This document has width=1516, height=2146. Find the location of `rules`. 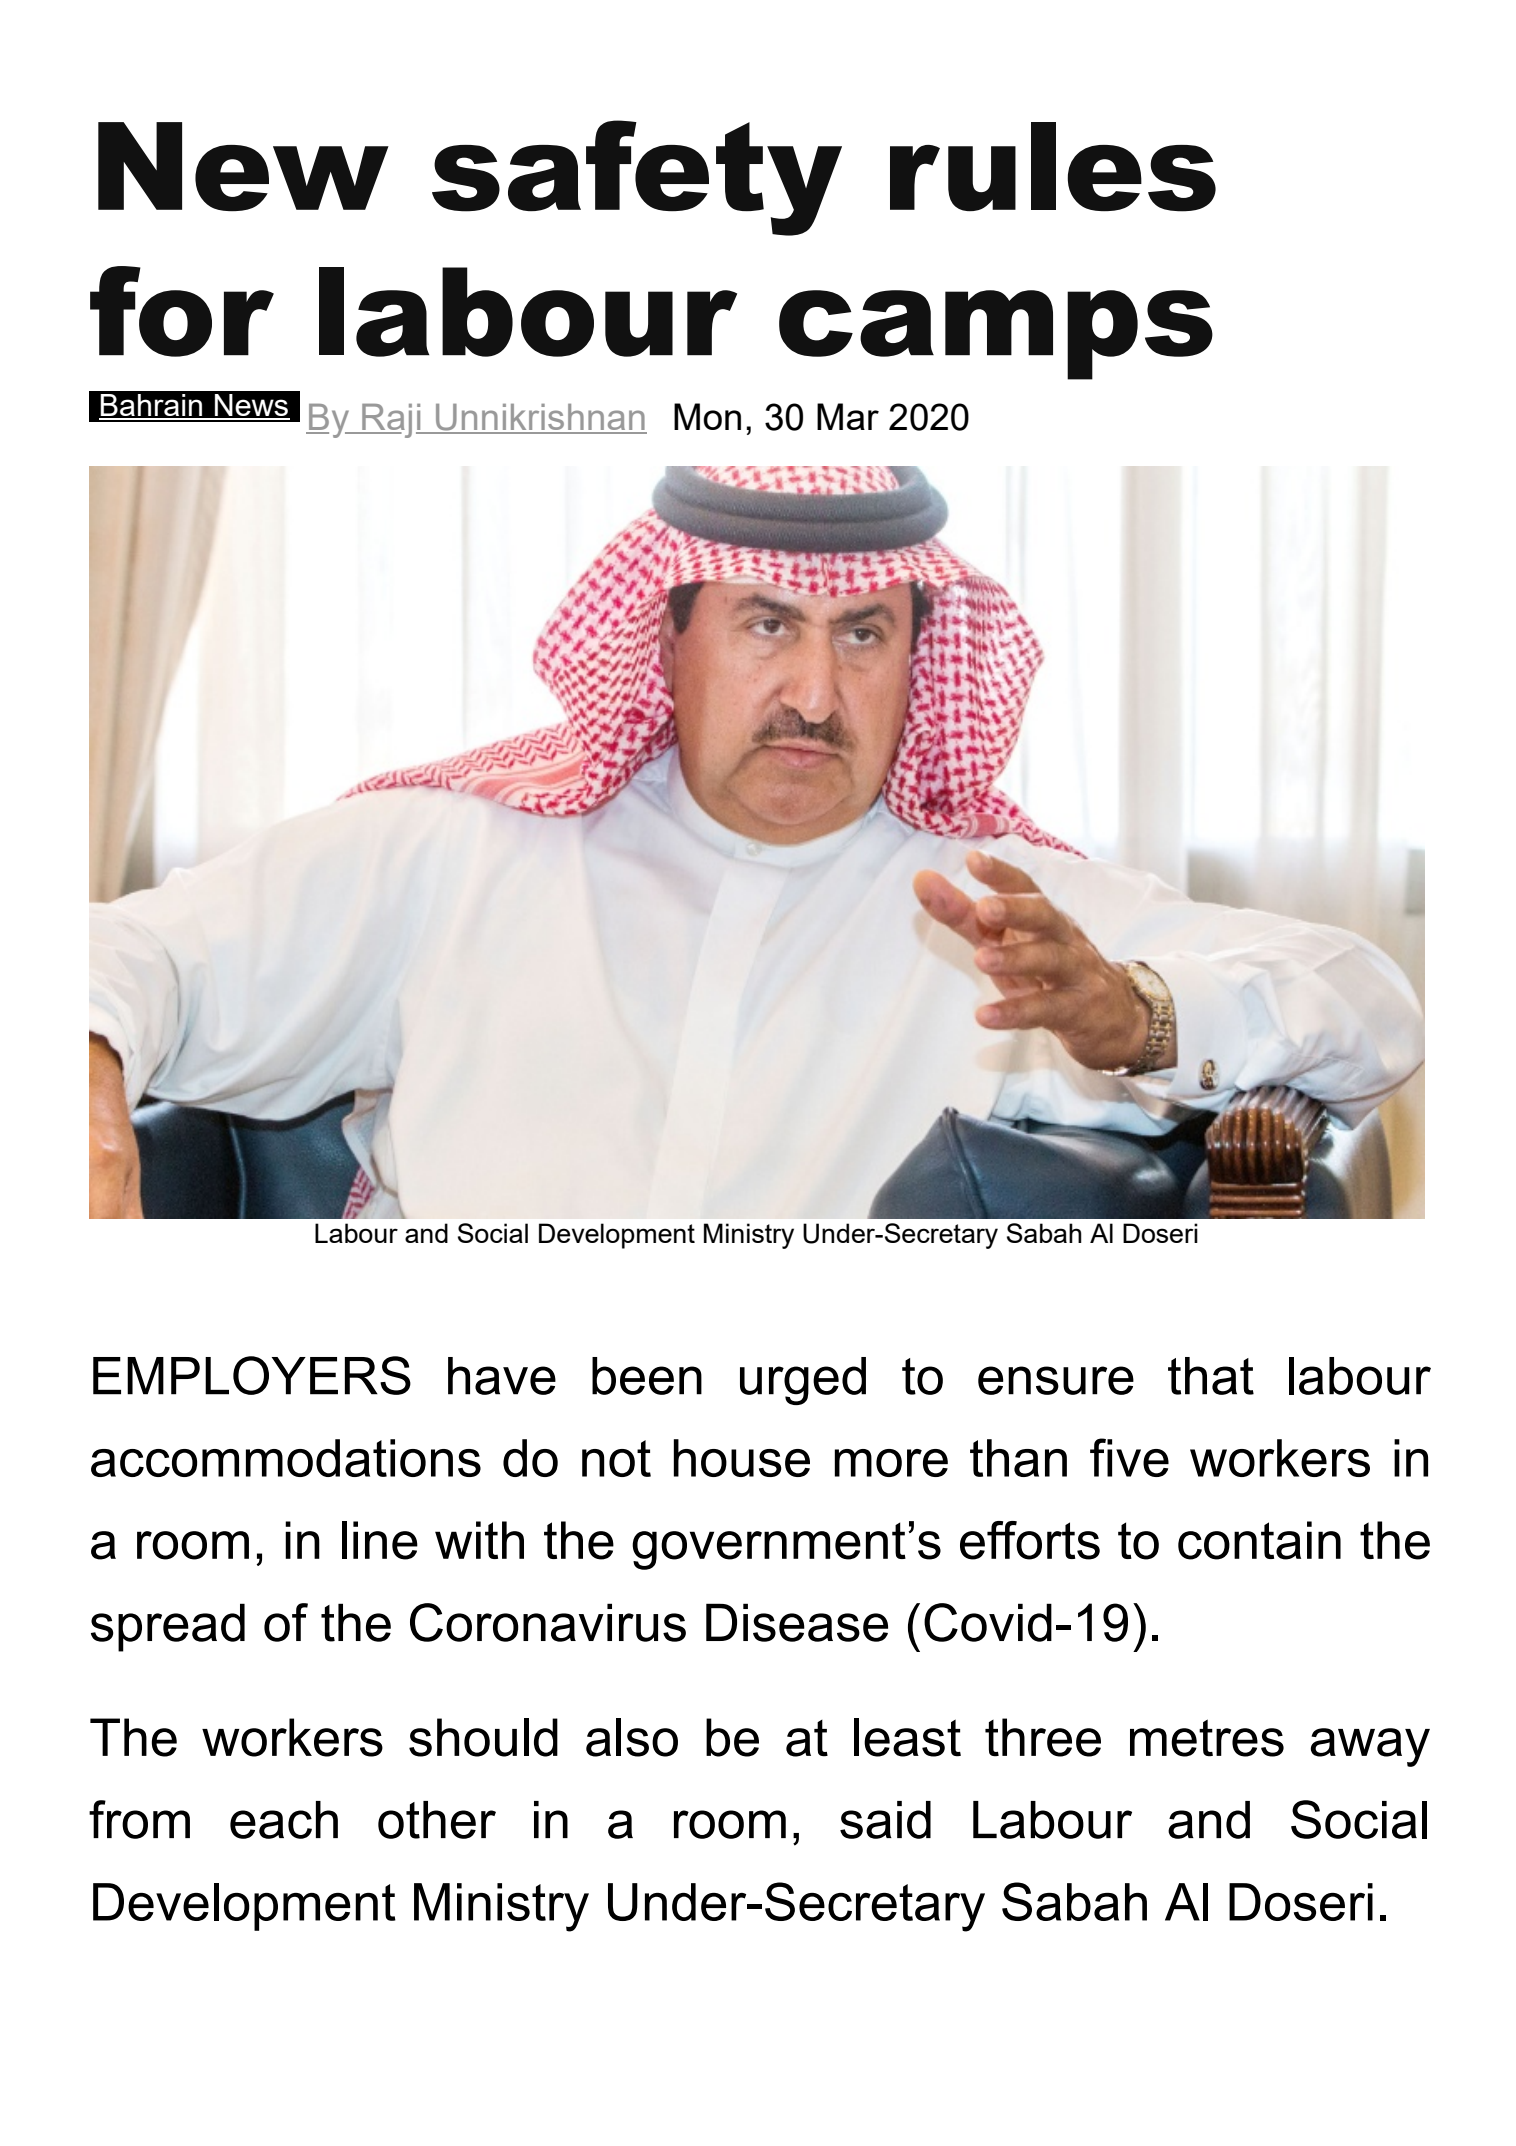

rules is located at coordinates (1053, 167).
